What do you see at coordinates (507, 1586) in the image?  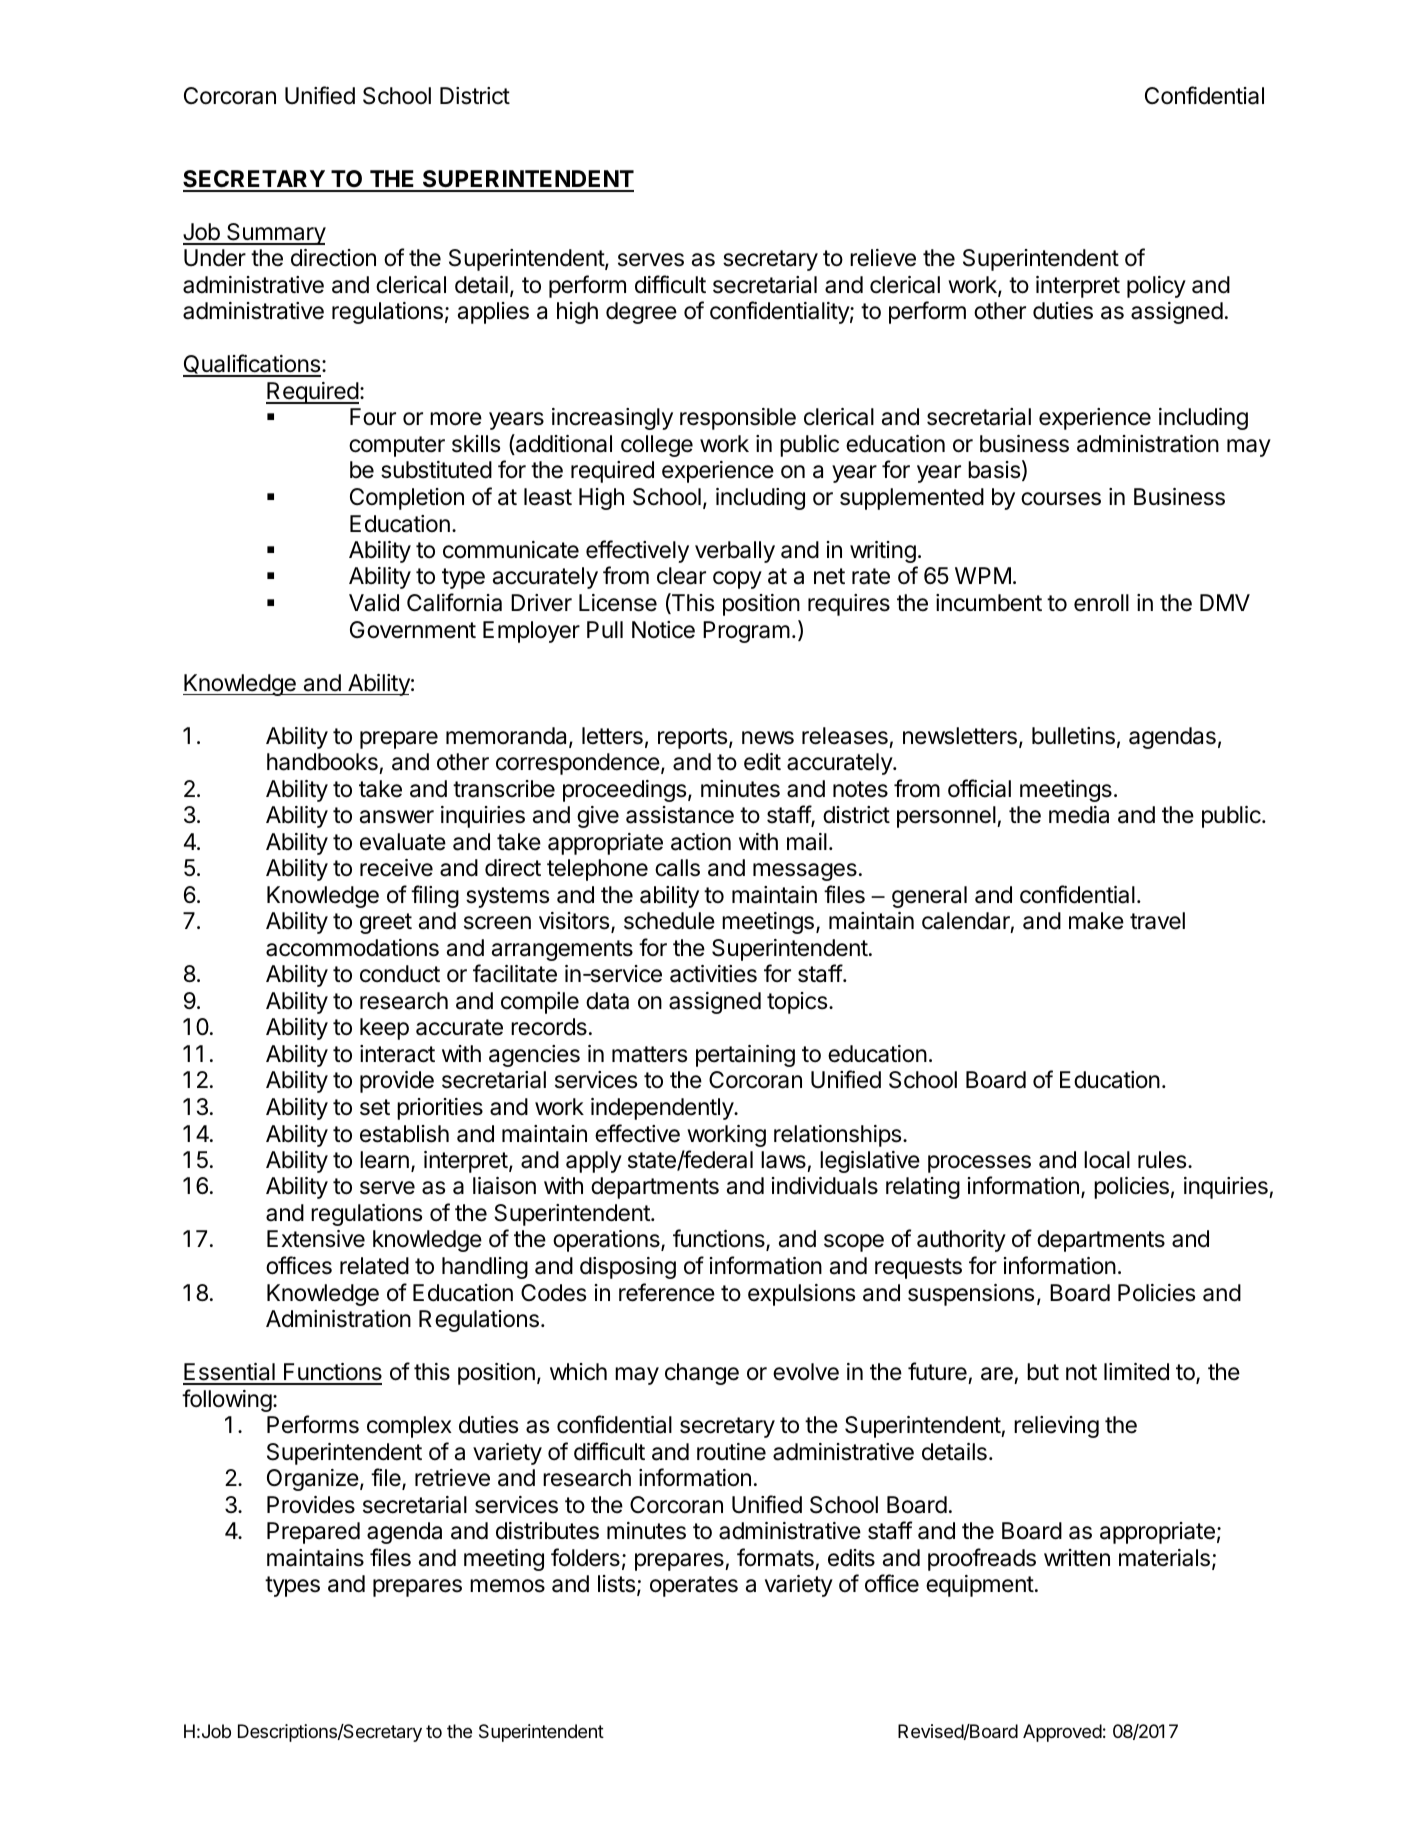 I see `memos` at bounding box center [507, 1586].
